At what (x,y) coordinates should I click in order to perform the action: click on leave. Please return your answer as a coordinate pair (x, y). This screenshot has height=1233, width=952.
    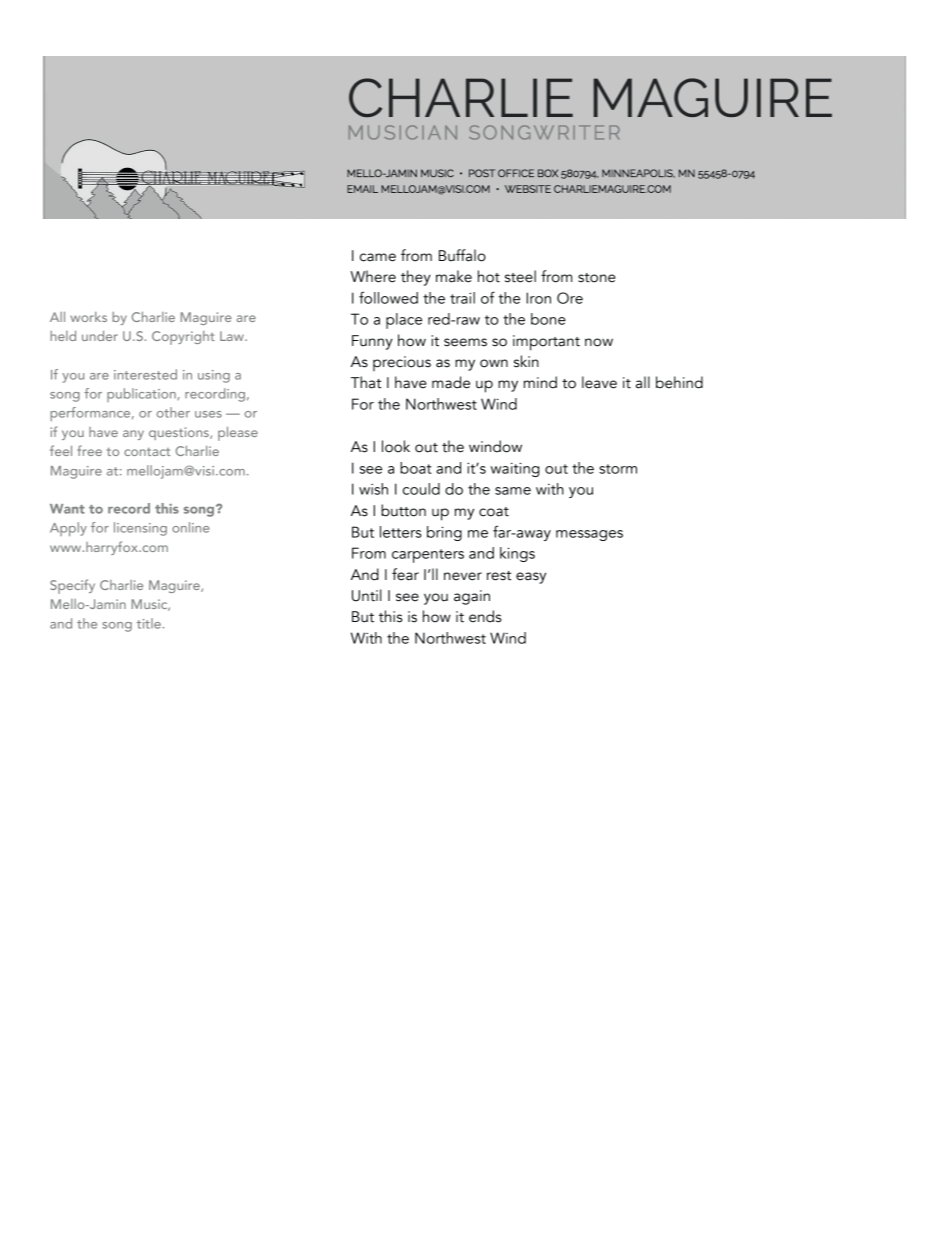
    Looking at the image, I should click on (599, 382).
